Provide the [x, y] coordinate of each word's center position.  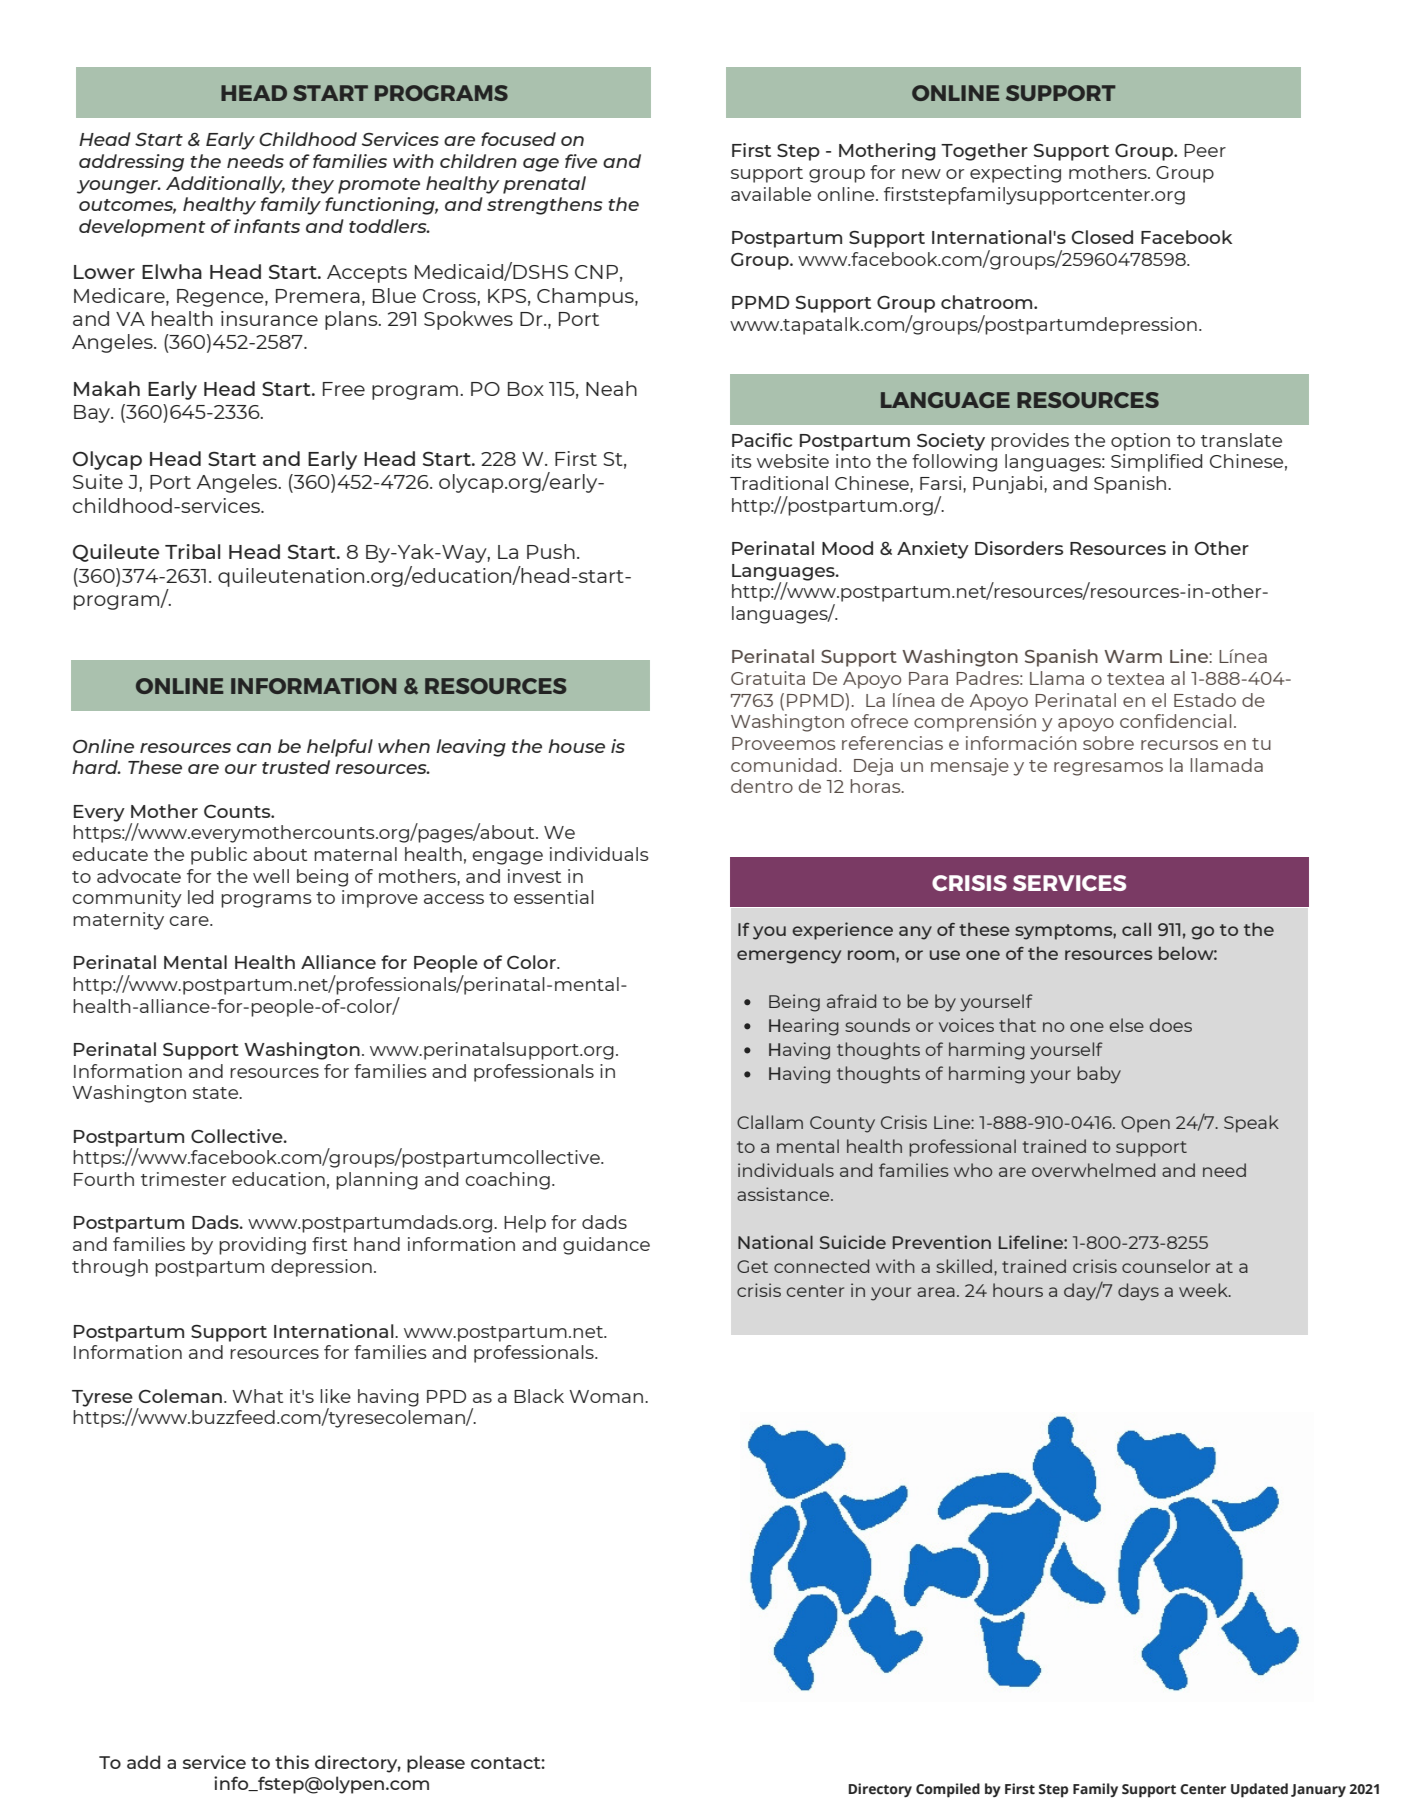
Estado [1205, 700]
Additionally [225, 185]
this [292, 1762]
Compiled [948, 1790]
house [576, 746]
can [254, 748]
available [771, 194]
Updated [1259, 1790]
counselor [1166, 1266]
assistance [784, 1194]
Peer [1205, 150]
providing [262, 1246]
